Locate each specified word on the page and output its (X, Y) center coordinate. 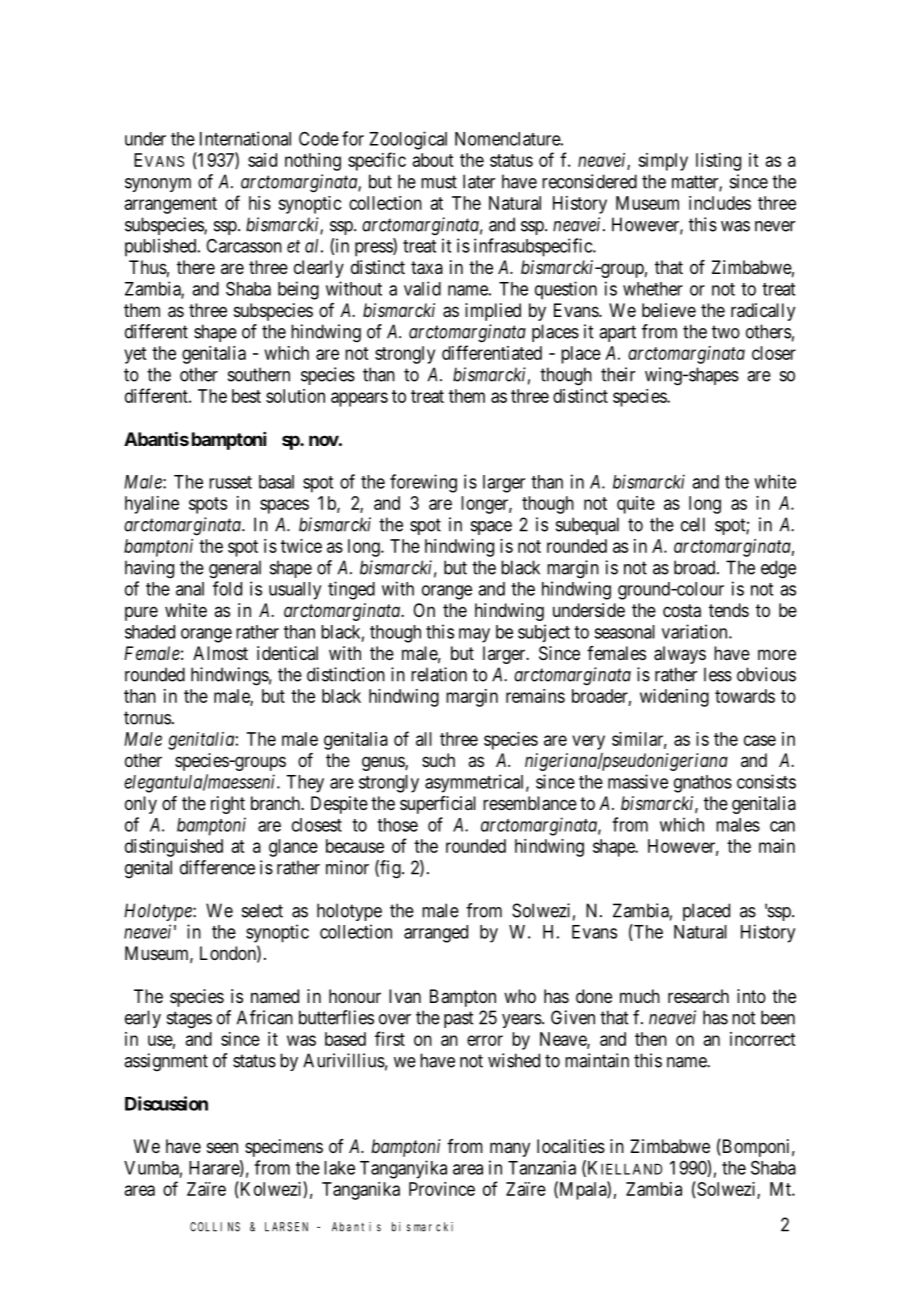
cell (693, 524)
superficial (438, 805)
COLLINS (215, 1227)
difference (217, 867)
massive (638, 781)
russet (230, 482)
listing (718, 162)
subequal (587, 526)
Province (442, 1189)
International (245, 138)
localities (571, 1146)
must (439, 182)
